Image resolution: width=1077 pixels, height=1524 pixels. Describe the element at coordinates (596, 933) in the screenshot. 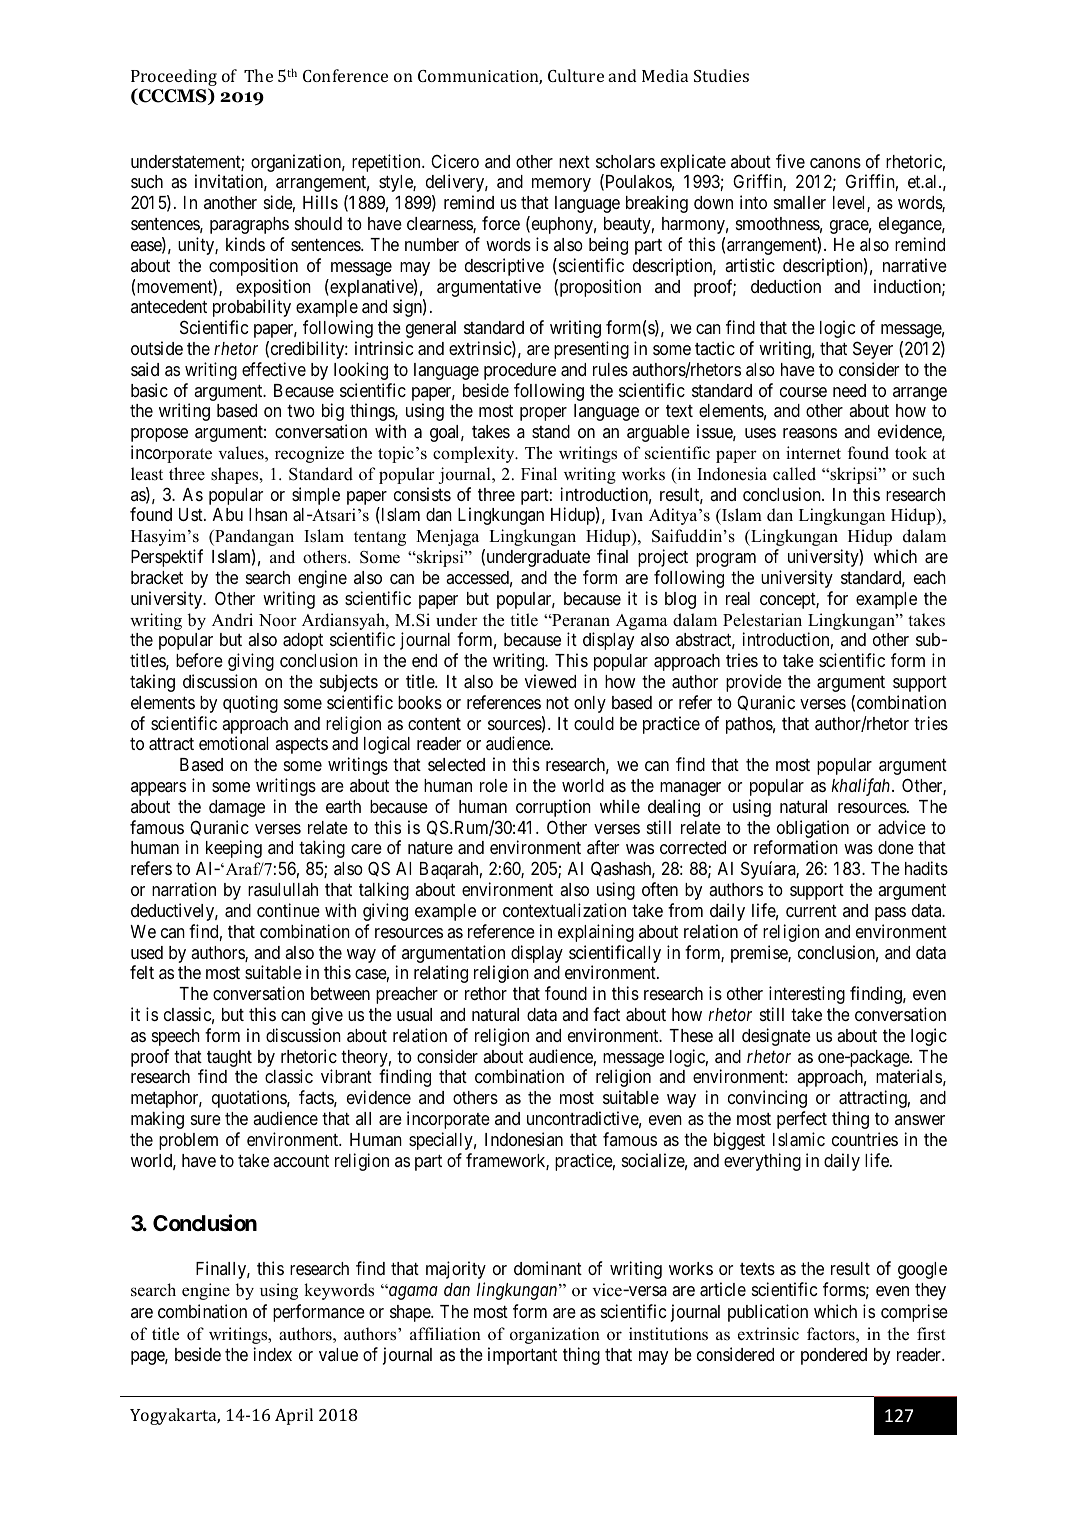

I see `explaining` at that location.
